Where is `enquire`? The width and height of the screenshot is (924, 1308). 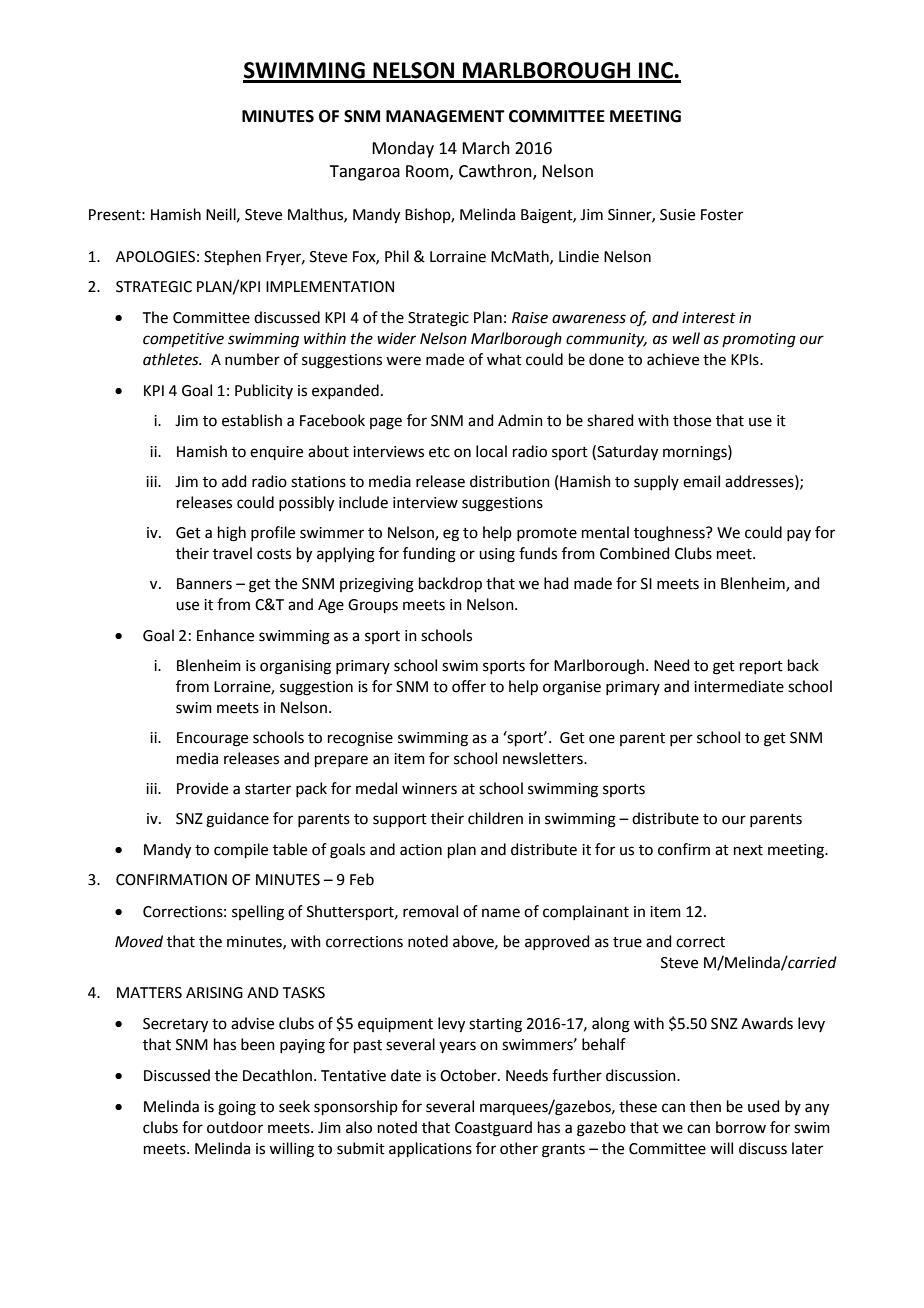
enquire is located at coordinates (276, 453).
